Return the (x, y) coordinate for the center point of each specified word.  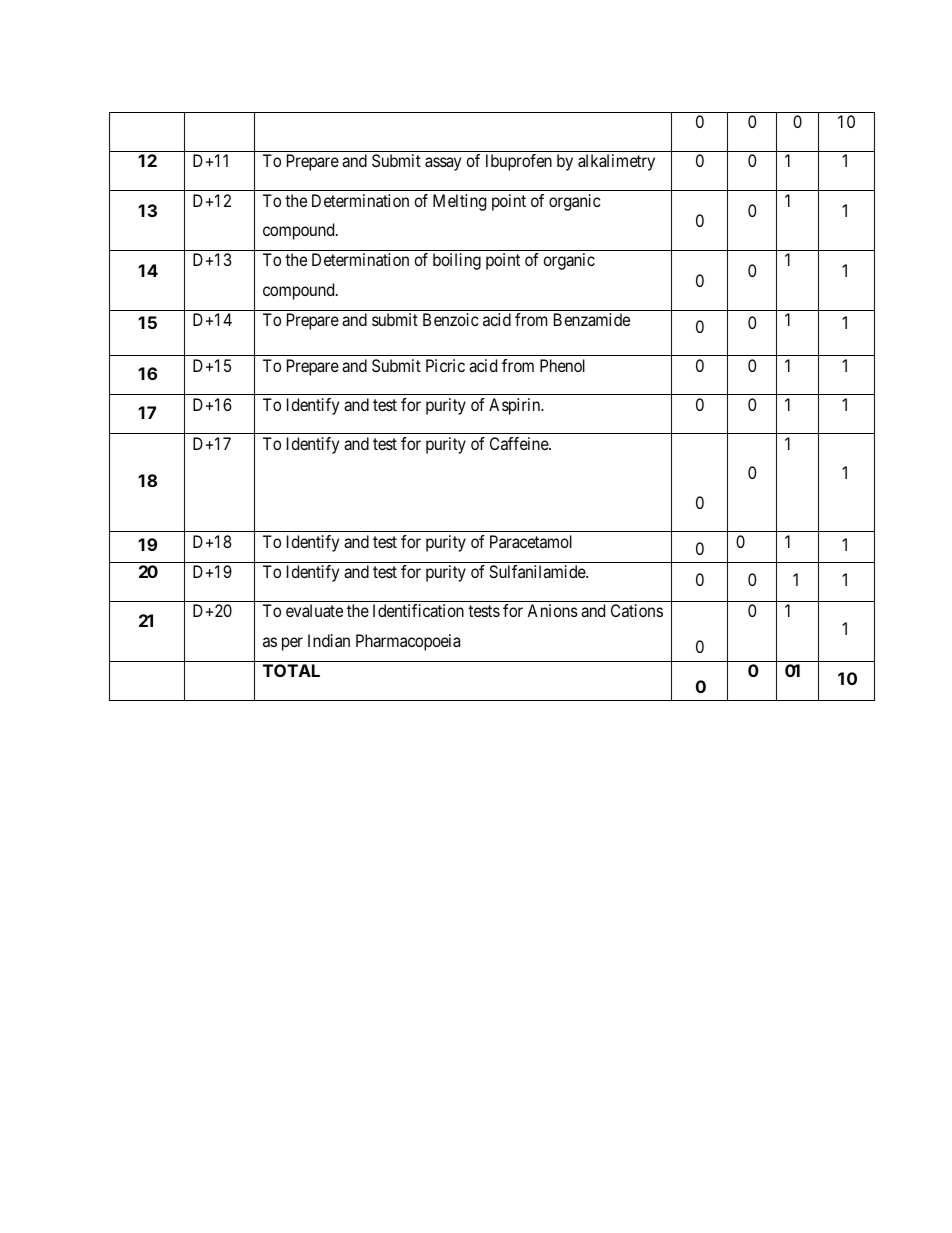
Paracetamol (531, 541)
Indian (329, 640)
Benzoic (451, 319)
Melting (459, 202)
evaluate (314, 610)
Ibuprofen (519, 162)
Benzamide (592, 319)
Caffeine (520, 443)
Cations (637, 610)
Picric (445, 365)
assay (443, 164)
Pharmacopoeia (408, 642)
